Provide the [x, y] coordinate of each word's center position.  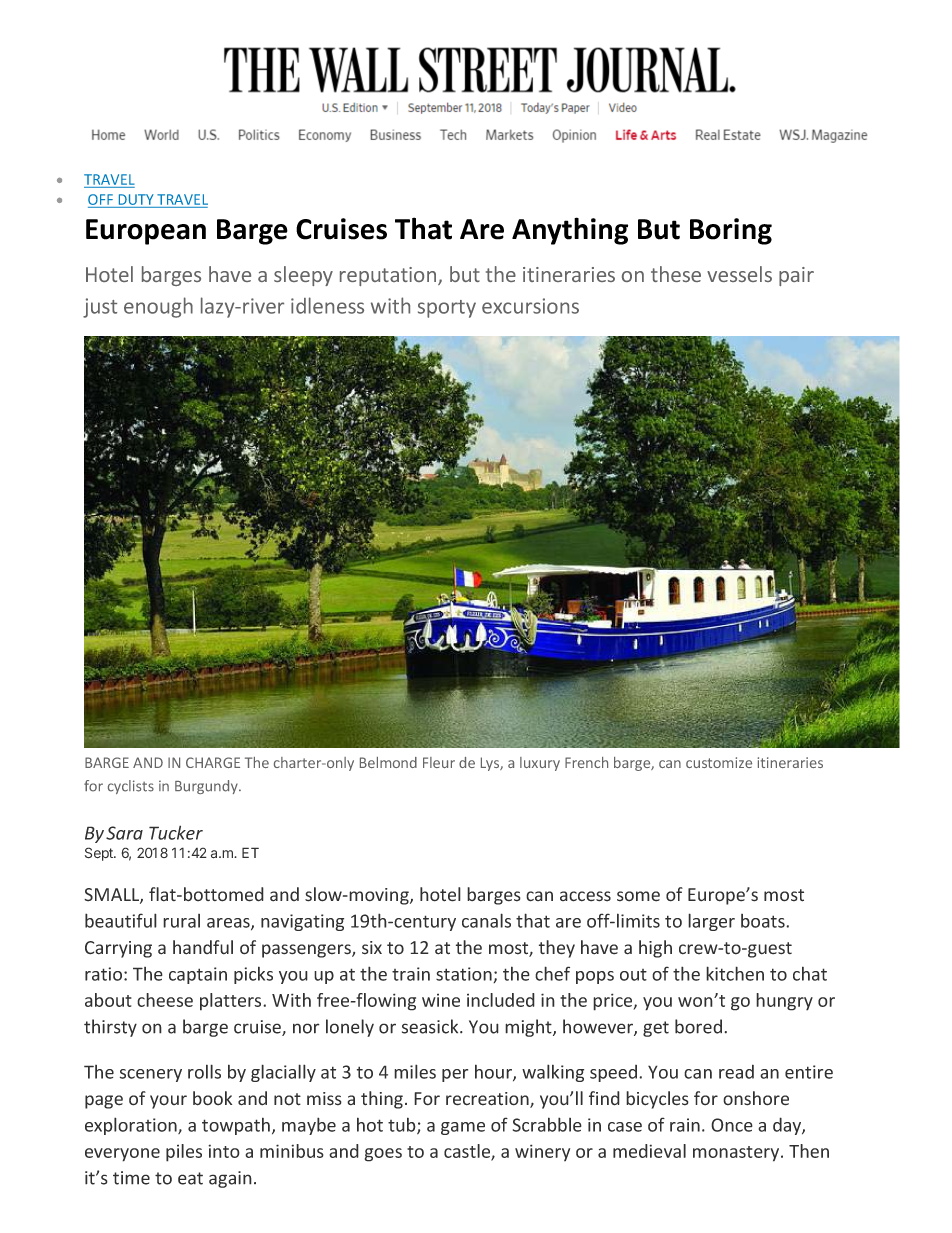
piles [184, 1153]
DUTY [136, 199]
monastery [737, 1154]
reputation [389, 276]
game [463, 1128]
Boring [731, 231]
